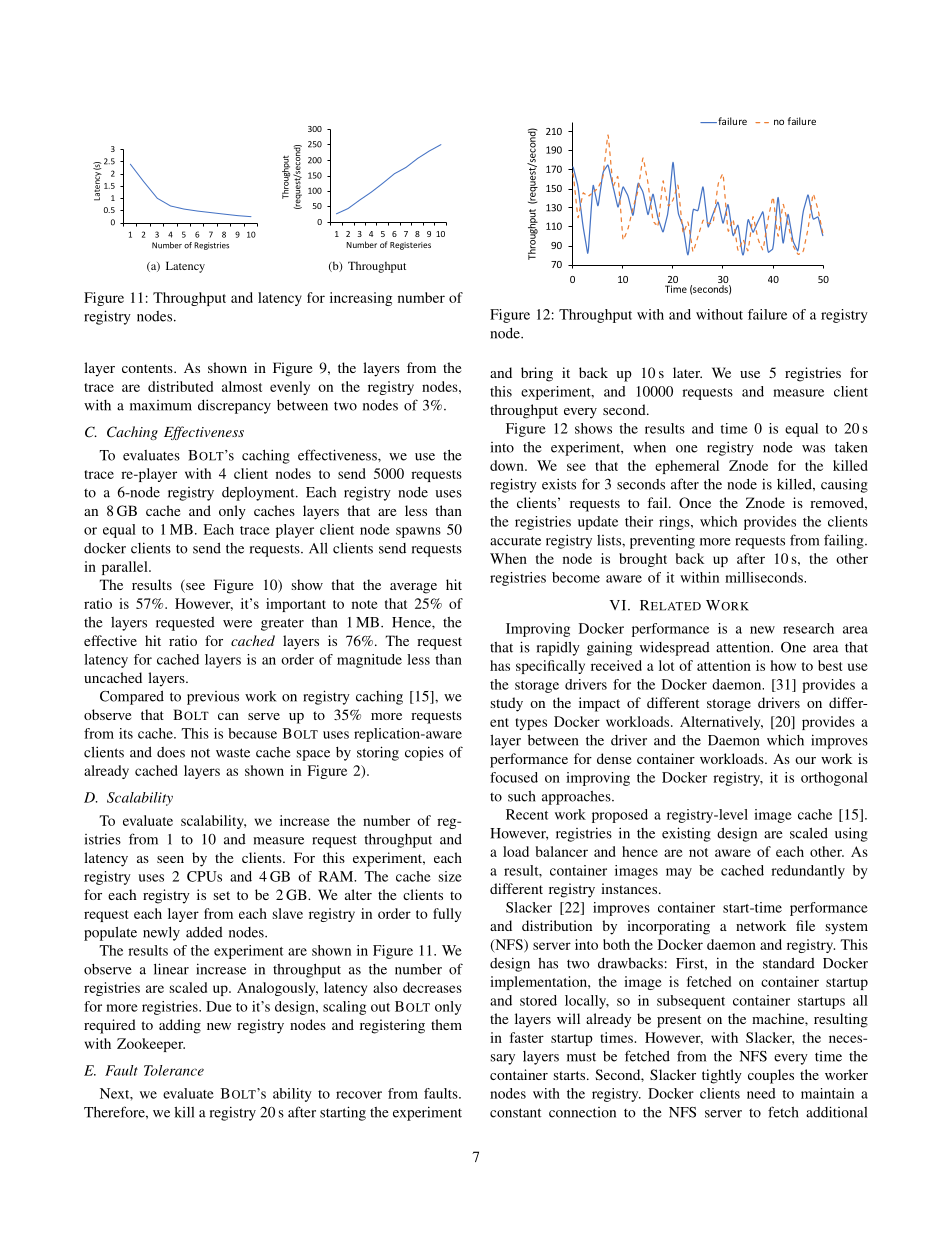  What do you see at coordinates (148, 368) in the screenshot?
I see `contents` at bounding box center [148, 368].
